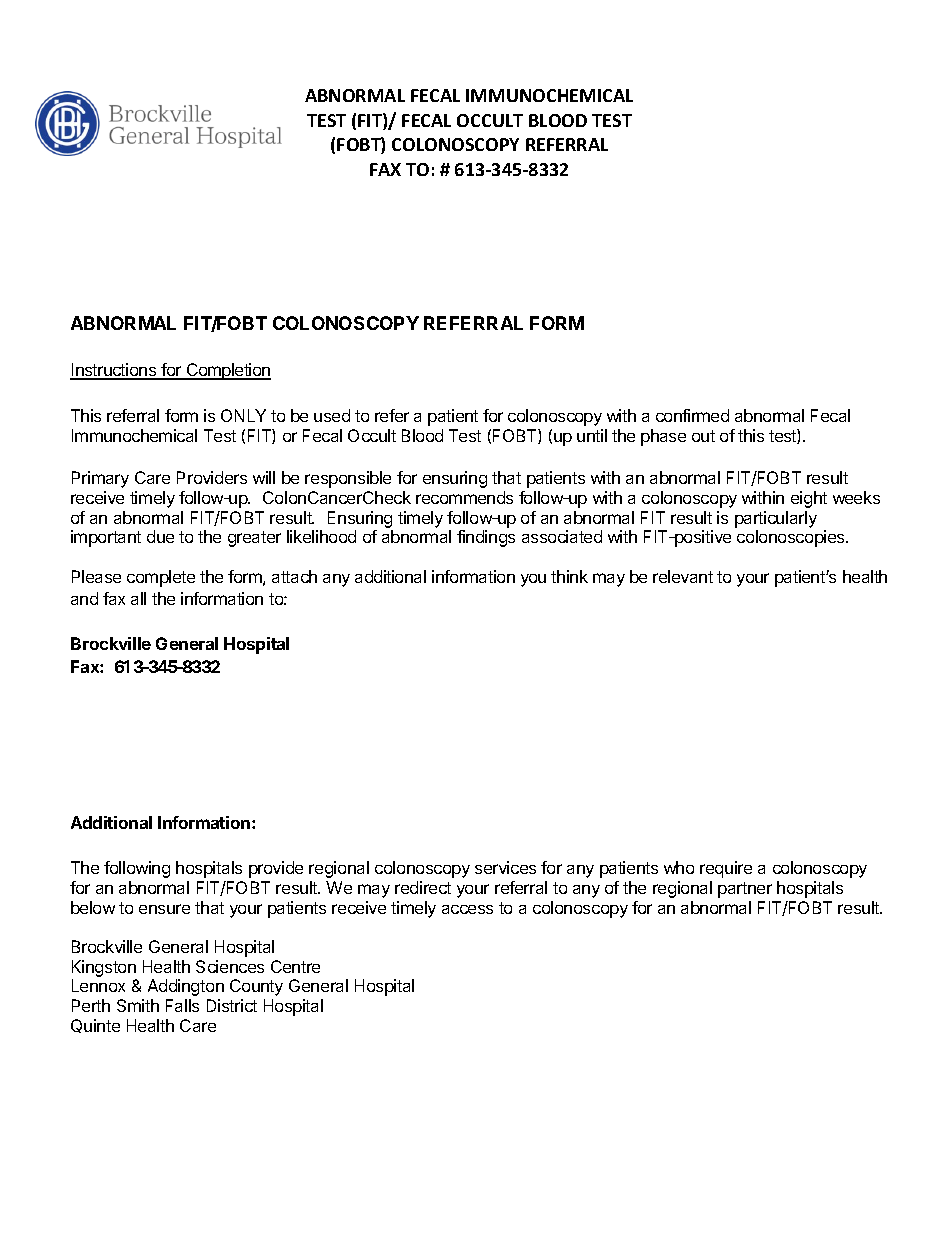 The height and width of the page is (1233, 952). Describe the element at coordinates (692, 415) in the page. I see `confirmed` at that location.
